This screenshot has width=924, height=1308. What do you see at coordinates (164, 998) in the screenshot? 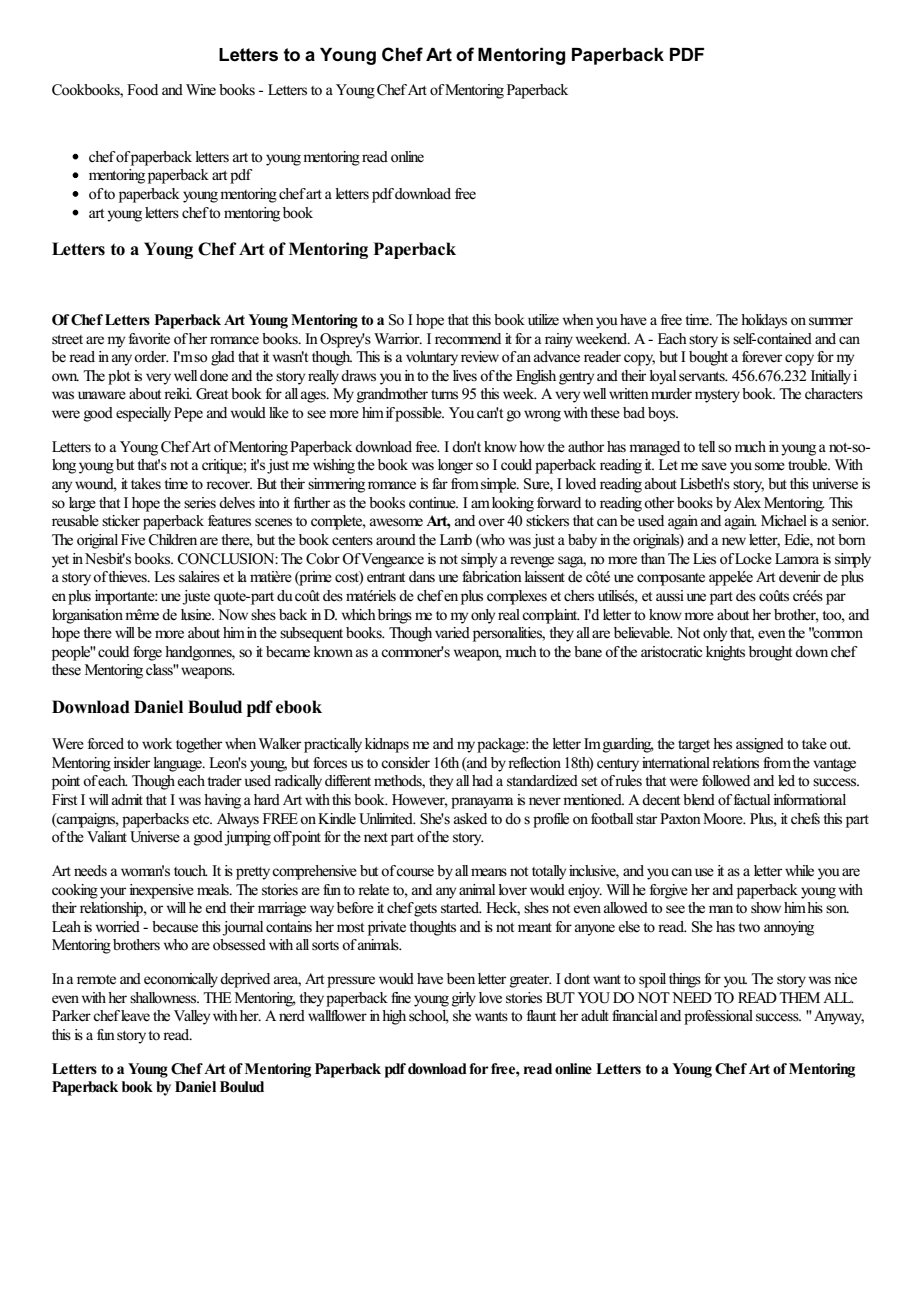
I see `shallowness` at bounding box center [164, 998].
